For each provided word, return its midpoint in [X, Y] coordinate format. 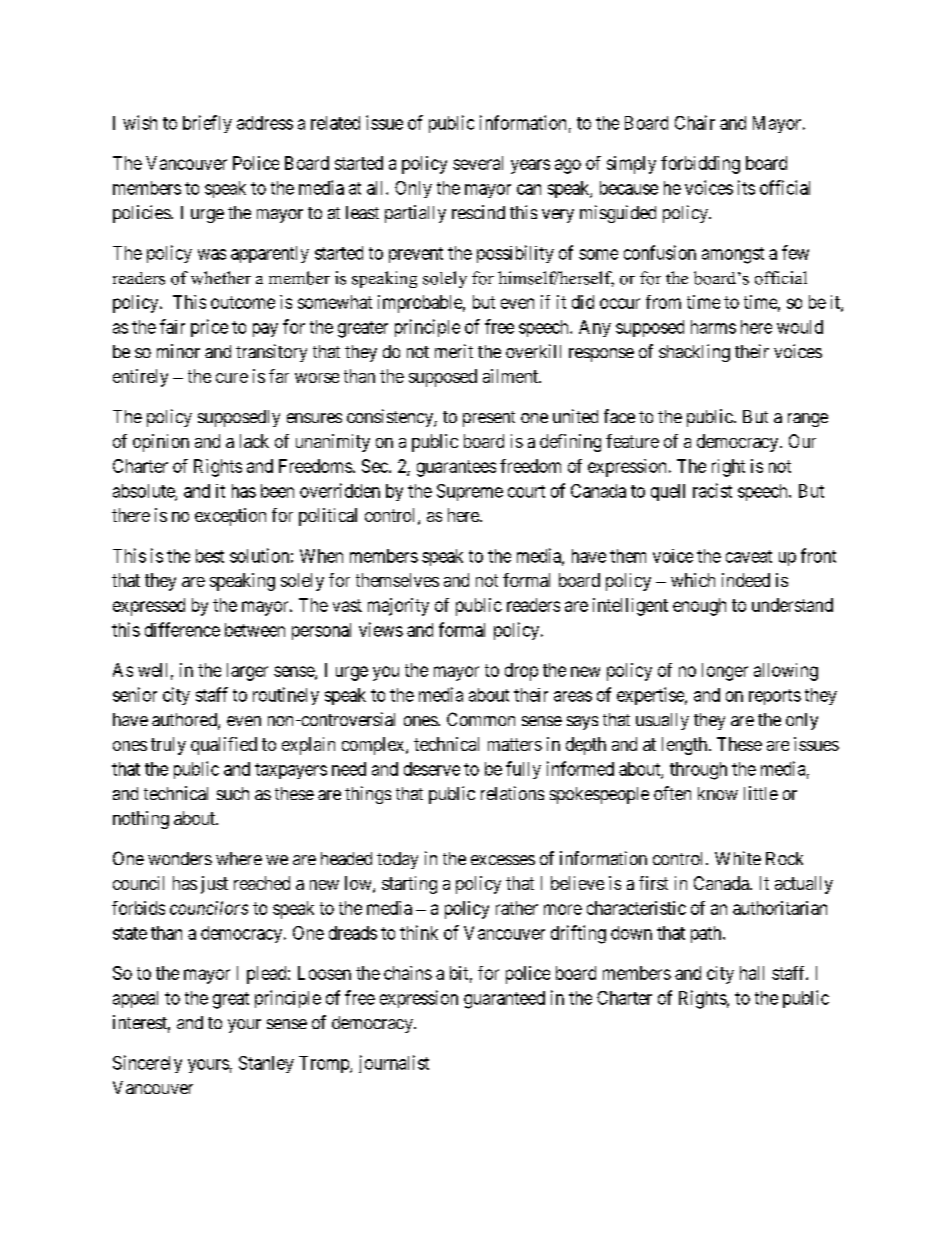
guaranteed [504, 1000]
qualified [224, 746]
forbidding [700, 165]
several [478, 163]
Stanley [266, 1064]
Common [481, 719]
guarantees [456, 468]
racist [712, 490]
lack [254, 441]
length [686, 746]
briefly [207, 124]
